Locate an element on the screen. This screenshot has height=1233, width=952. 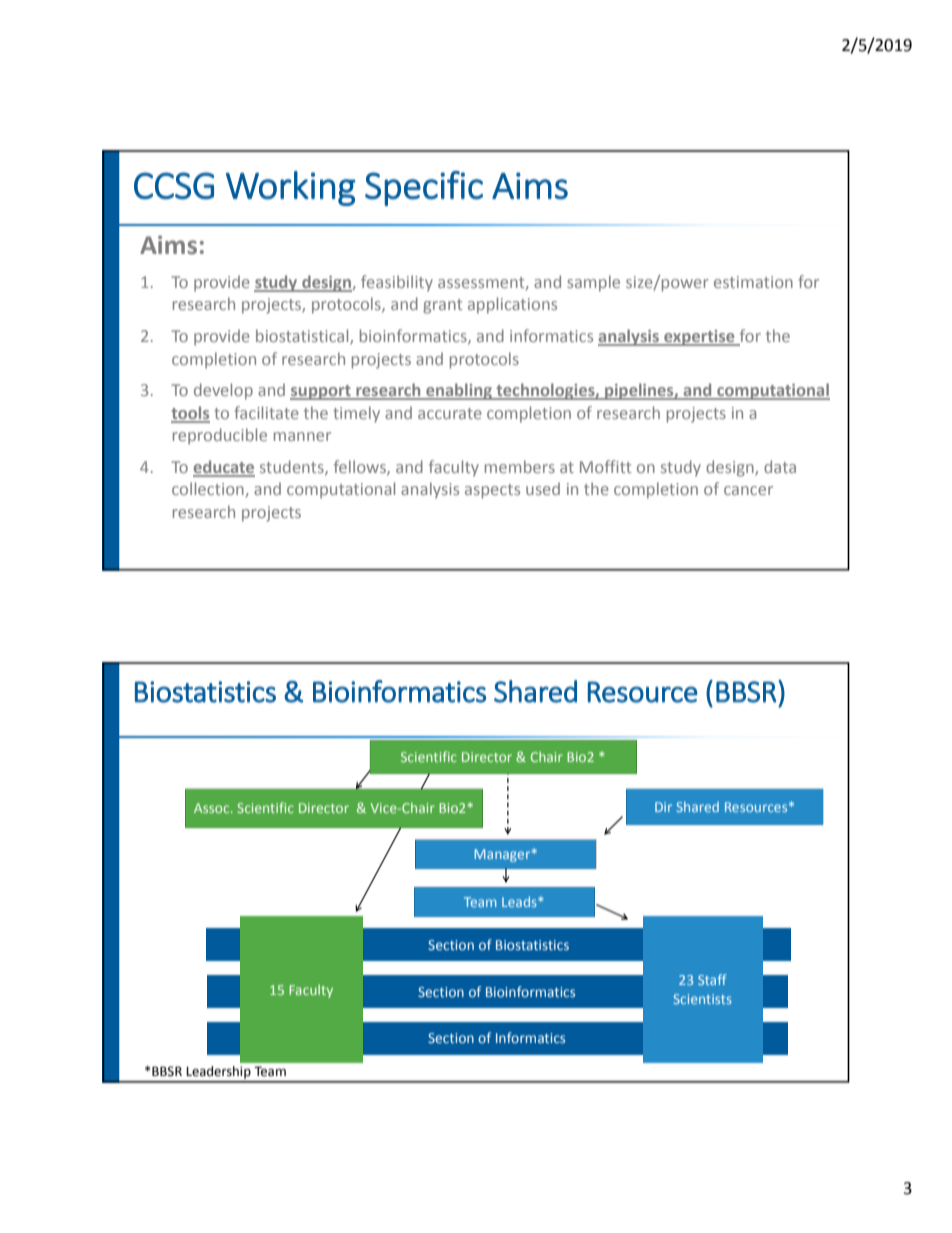
expertise is located at coordinates (699, 338).
